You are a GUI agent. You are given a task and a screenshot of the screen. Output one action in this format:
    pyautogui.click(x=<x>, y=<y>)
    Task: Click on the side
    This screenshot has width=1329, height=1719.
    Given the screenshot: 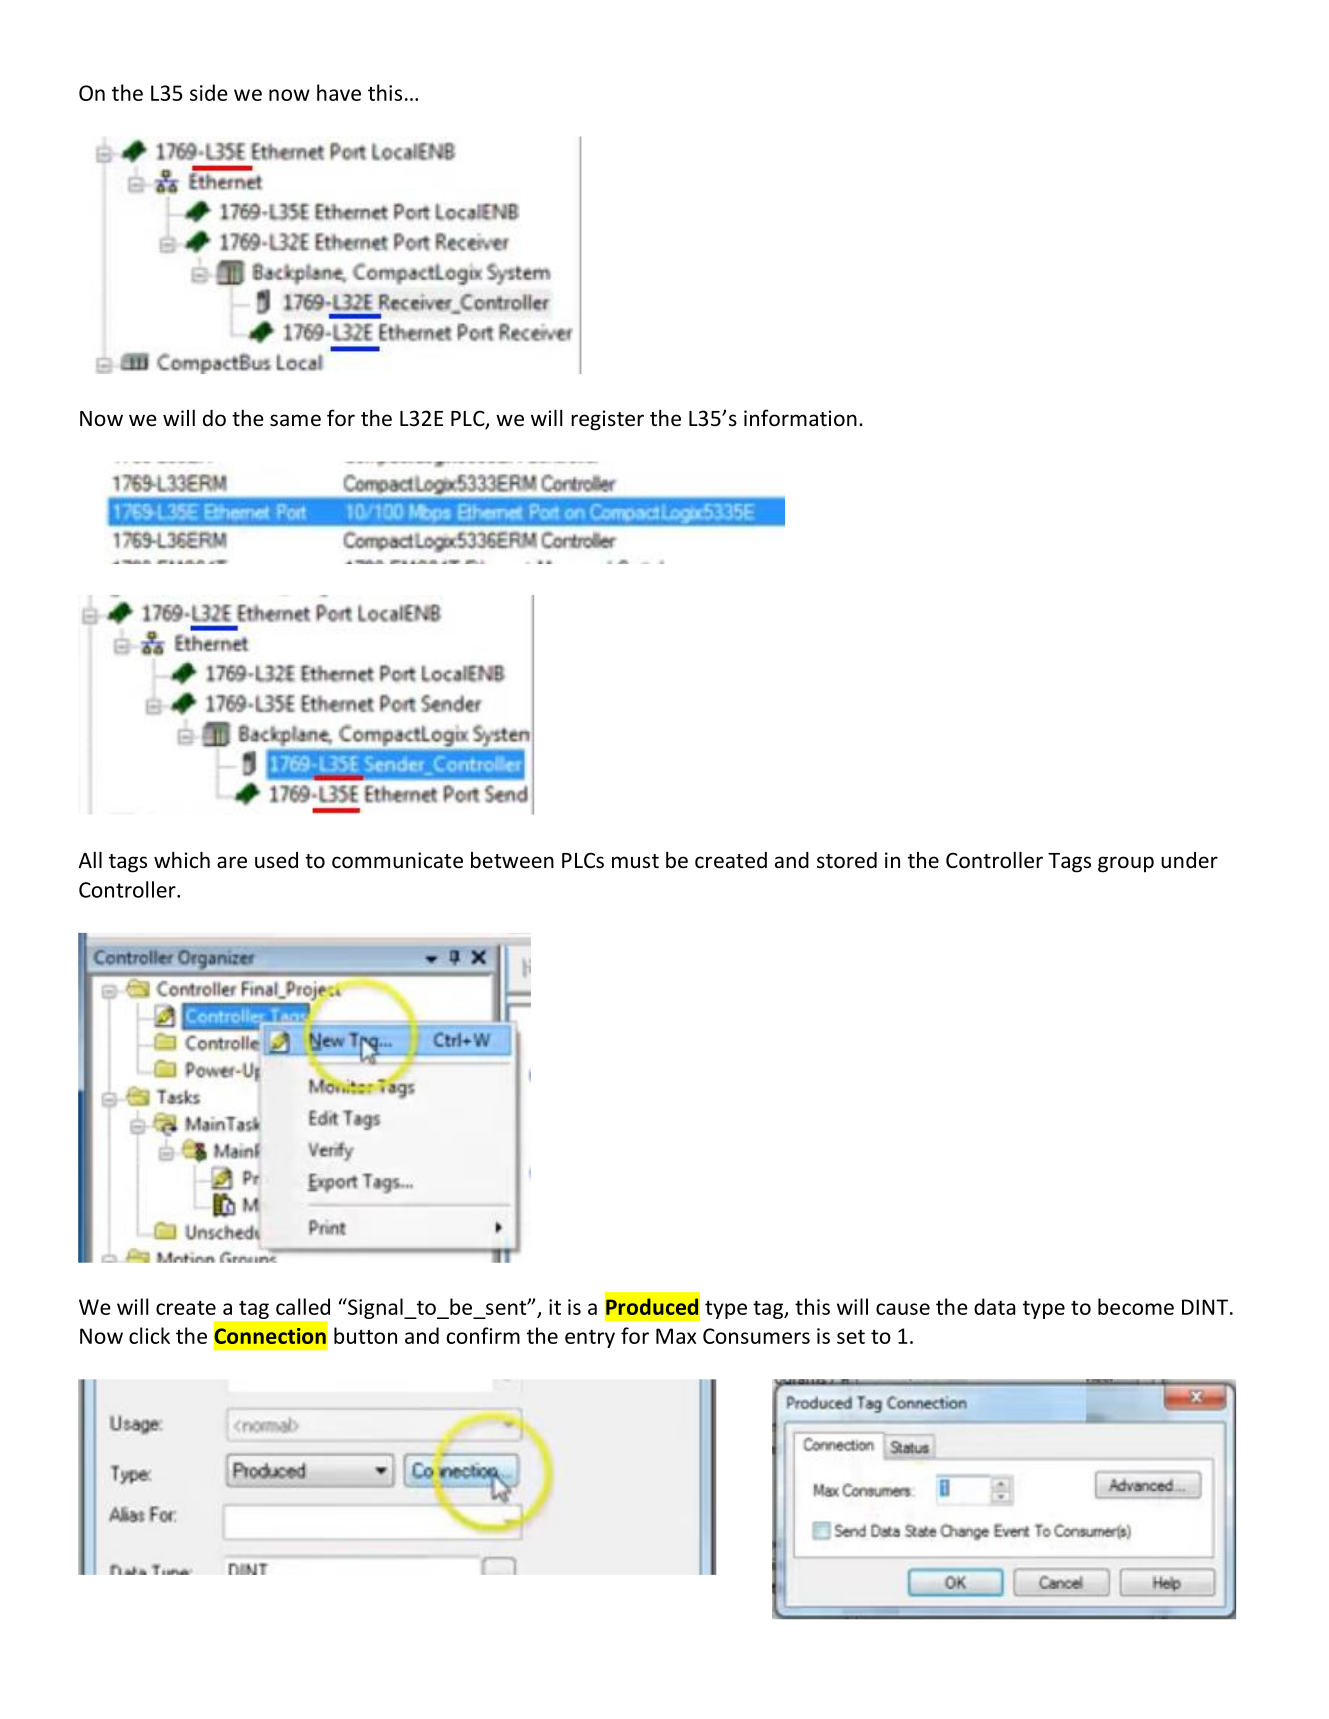 What is the action you would take?
    pyautogui.click(x=209, y=92)
